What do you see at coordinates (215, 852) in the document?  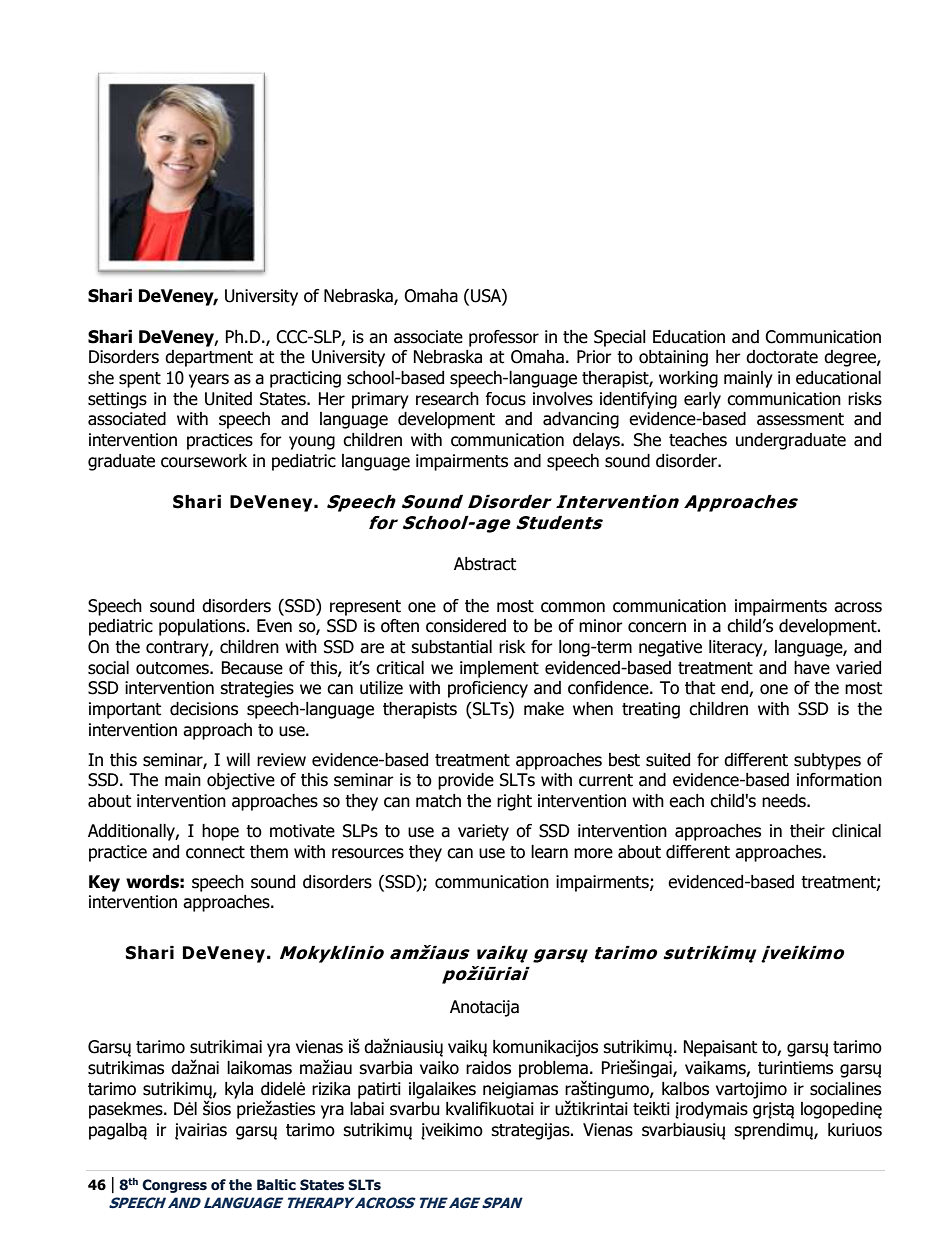 I see `connect` at bounding box center [215, 852].
